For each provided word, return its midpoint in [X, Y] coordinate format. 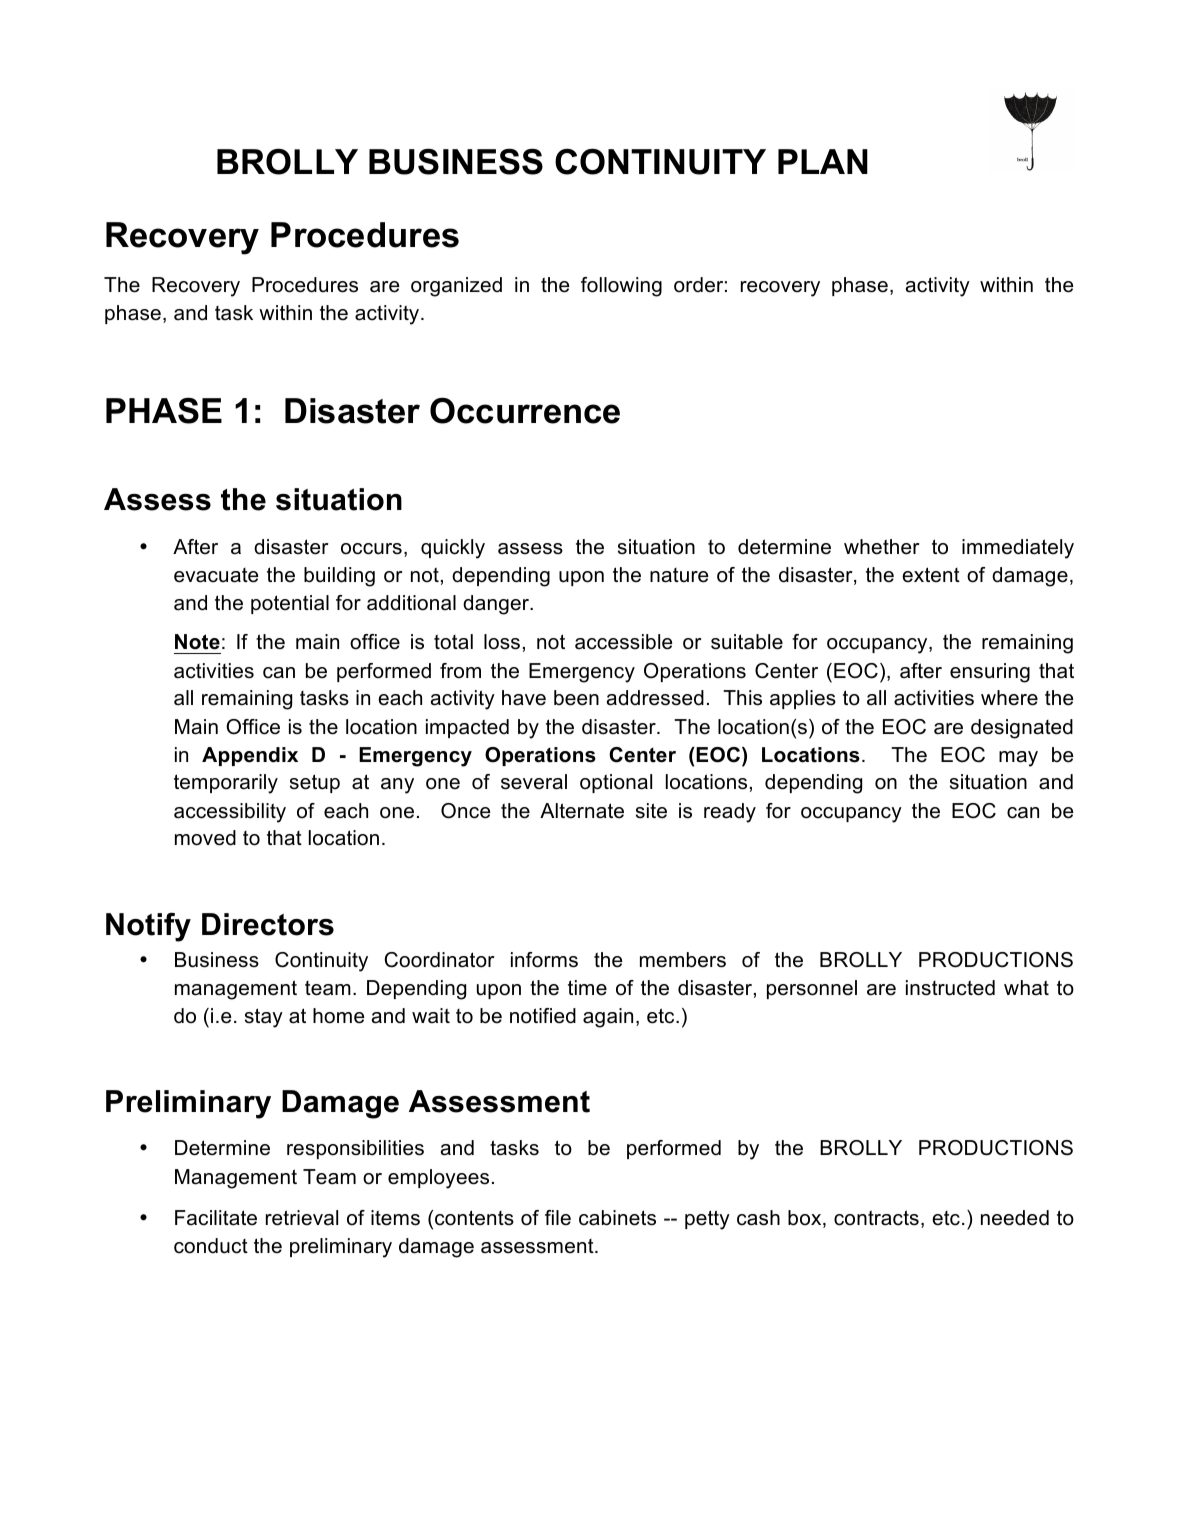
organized [456, 287]
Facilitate [216, 1218]
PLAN [823, 161]
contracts [876, 1218]
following [621, 287]
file [558, 1218]
